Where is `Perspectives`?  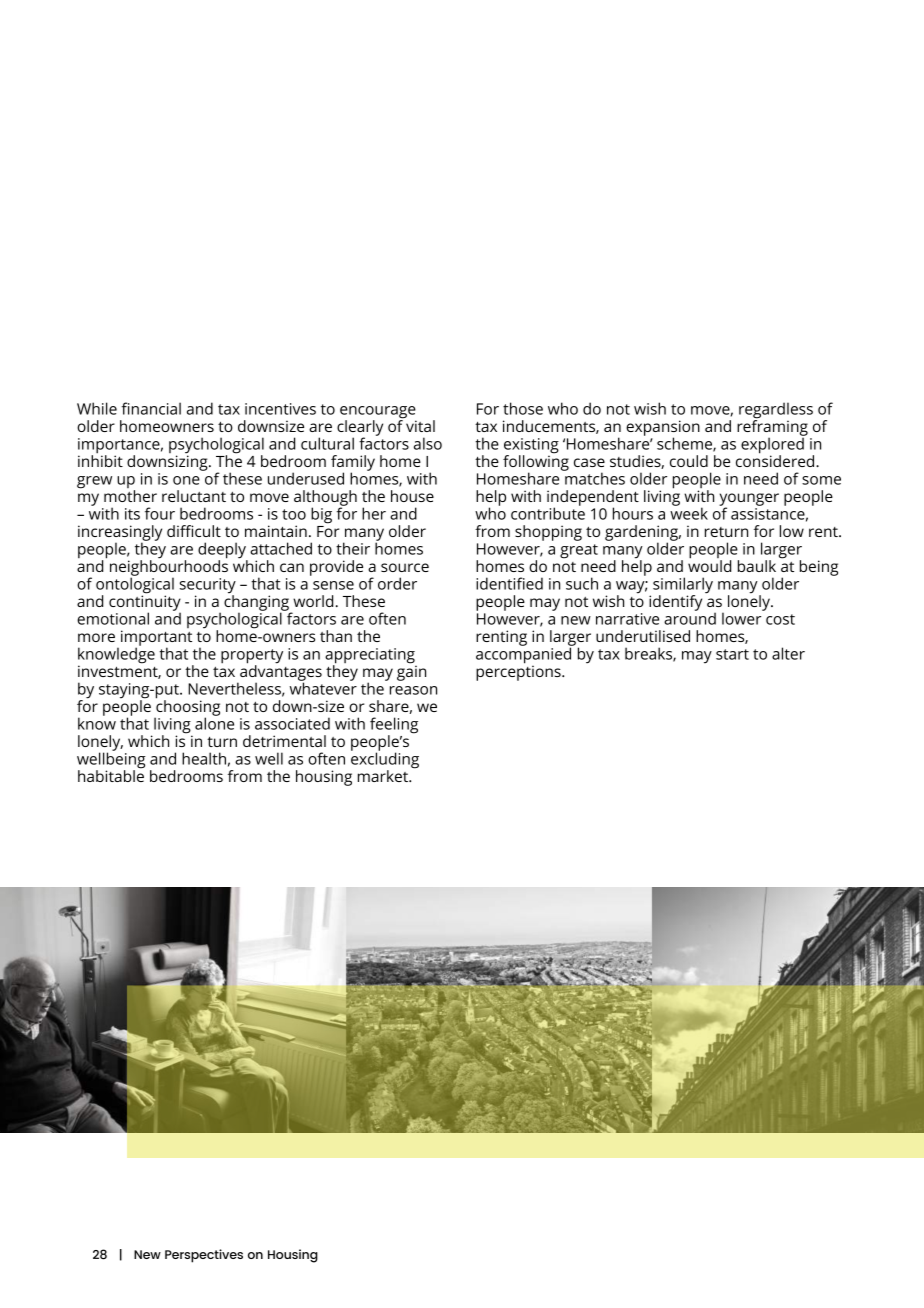 Perspectives is located at coordinates (204, 1256).
